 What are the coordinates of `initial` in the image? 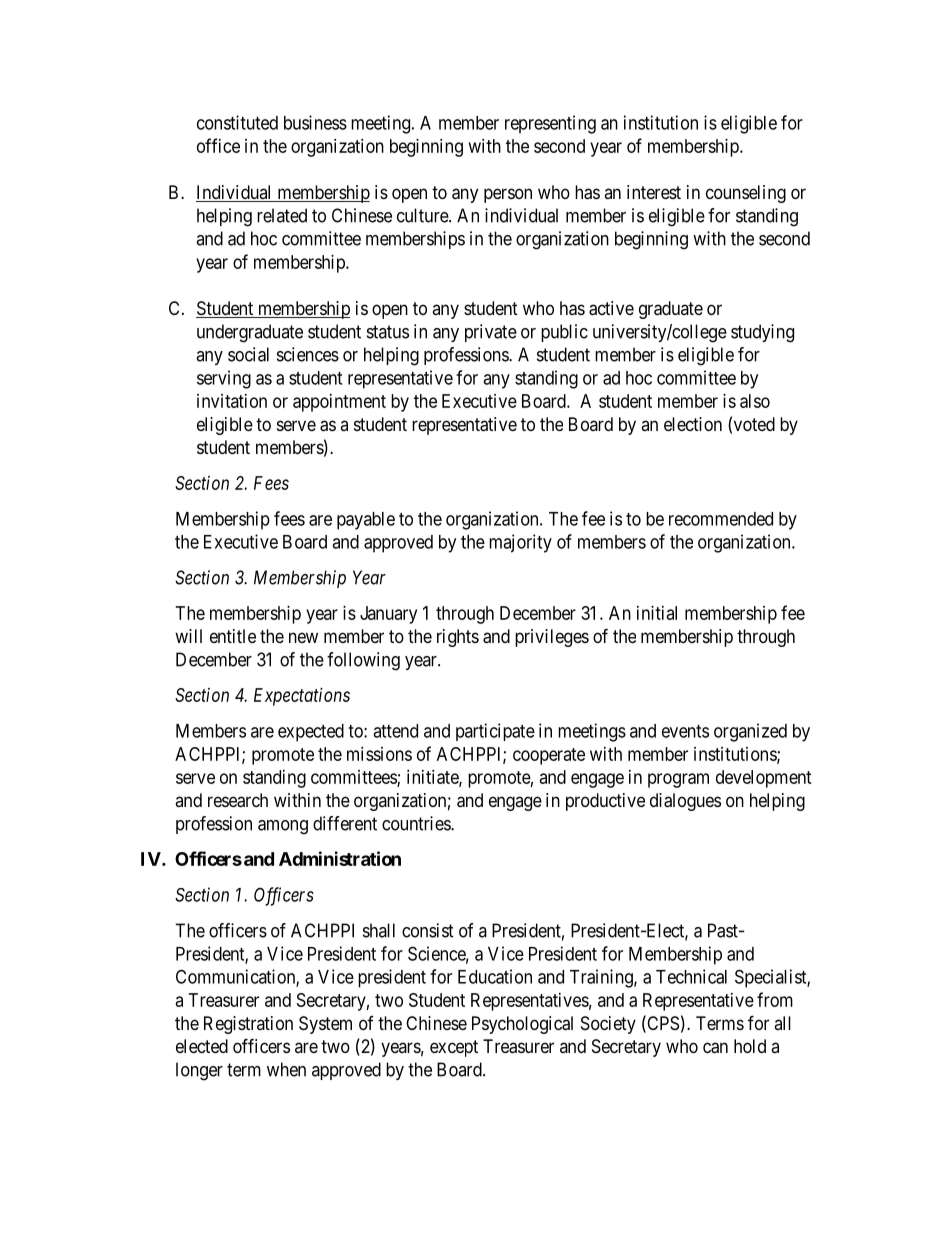 It's located at (657, 613).
